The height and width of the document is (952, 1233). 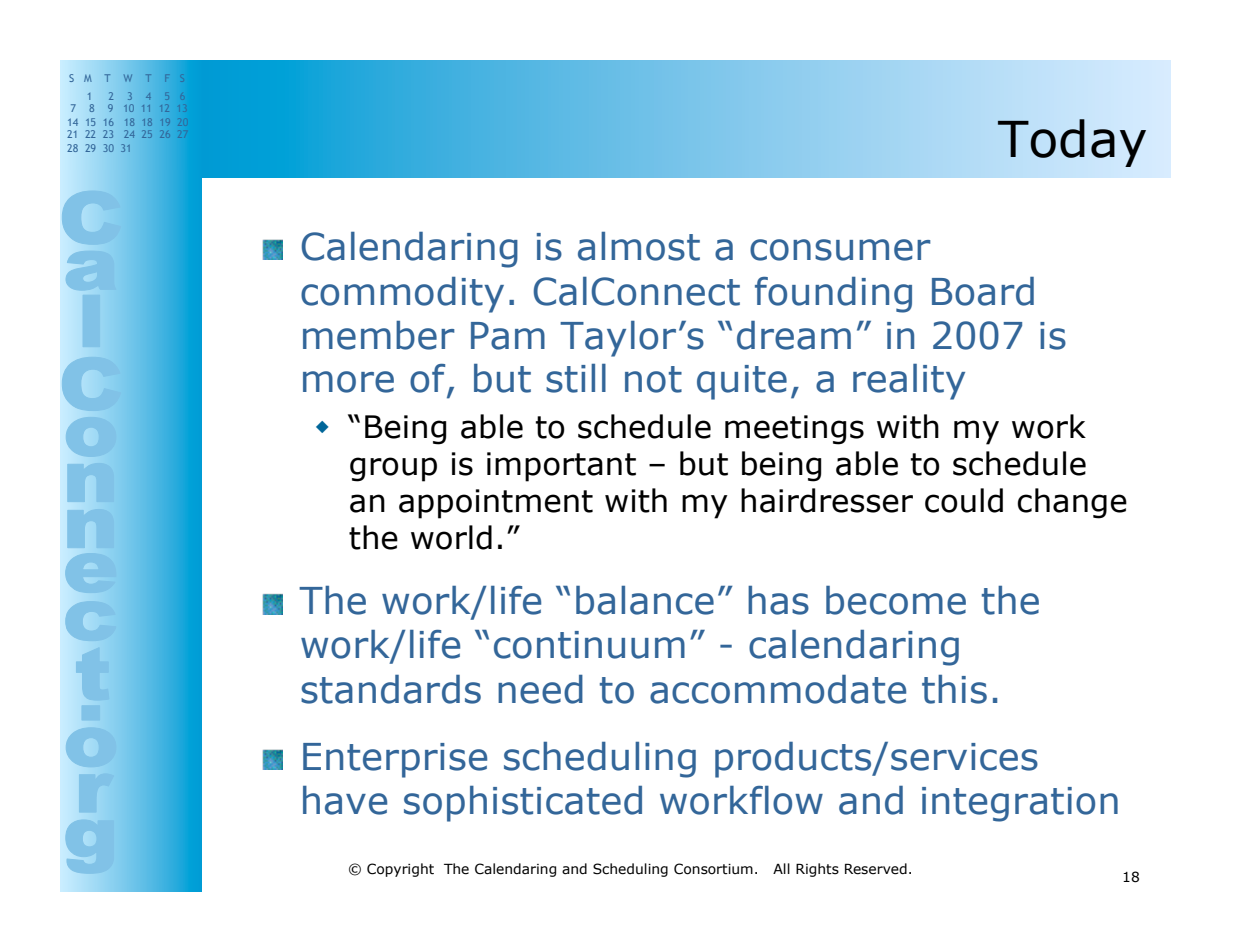 What do you see at coordinates (400, 870) in the document?
I see `Copyright` at bounding box center [400, 870].
